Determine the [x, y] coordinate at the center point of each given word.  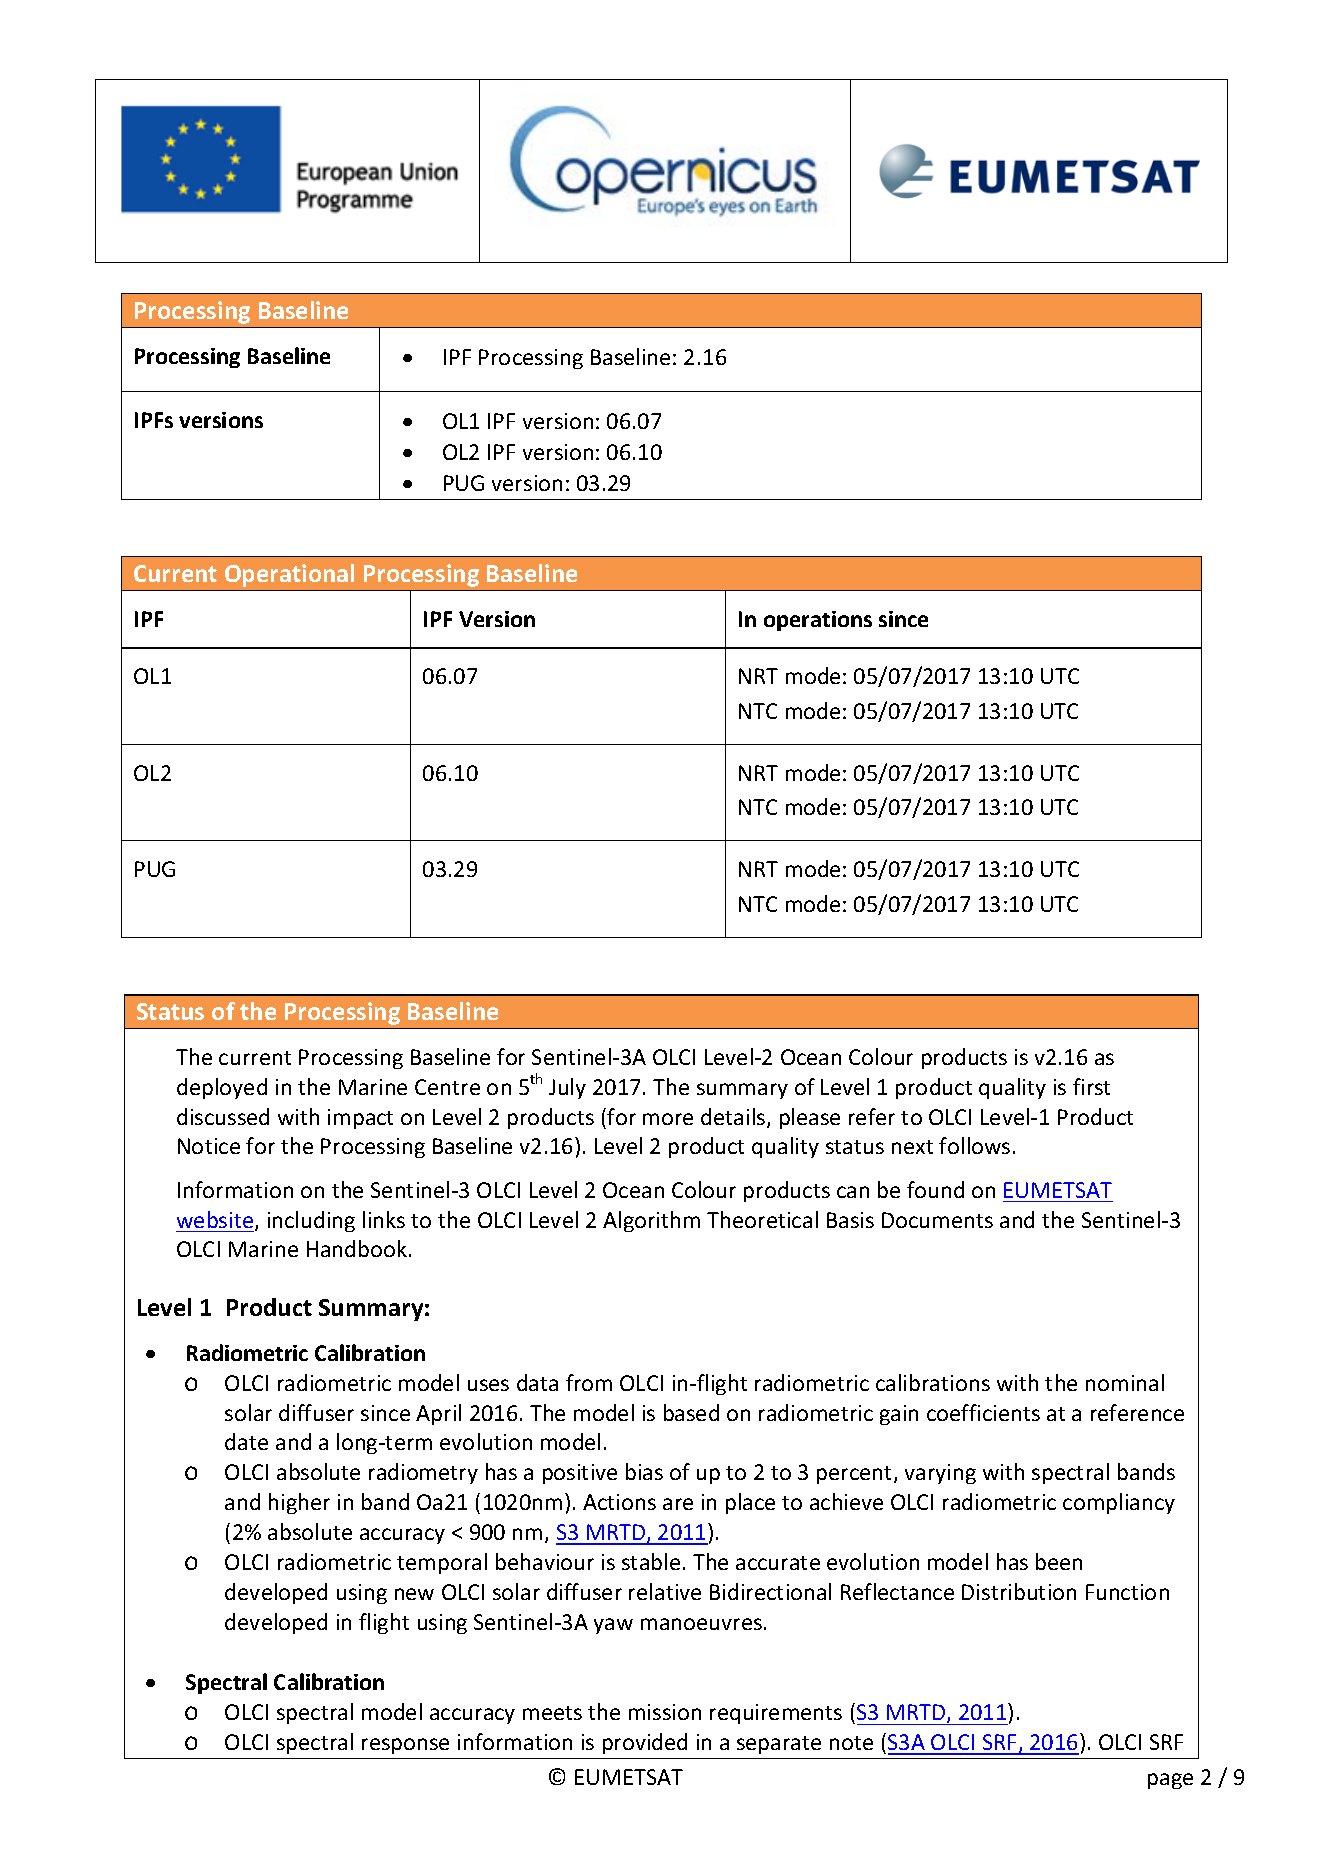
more [668, 1119]
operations [818, 621]
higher [299, 1503]
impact [360, 1119]
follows [974, 1145]
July [567, 1088]
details [734, 1118]
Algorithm [651, 1221]
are [678, 1504]
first [1091, 1086]
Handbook [357, 1248]
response [405, 1746]
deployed [222, 1088]
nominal [1125, 1382]
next [912, 1147]
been [1059, 1561]
